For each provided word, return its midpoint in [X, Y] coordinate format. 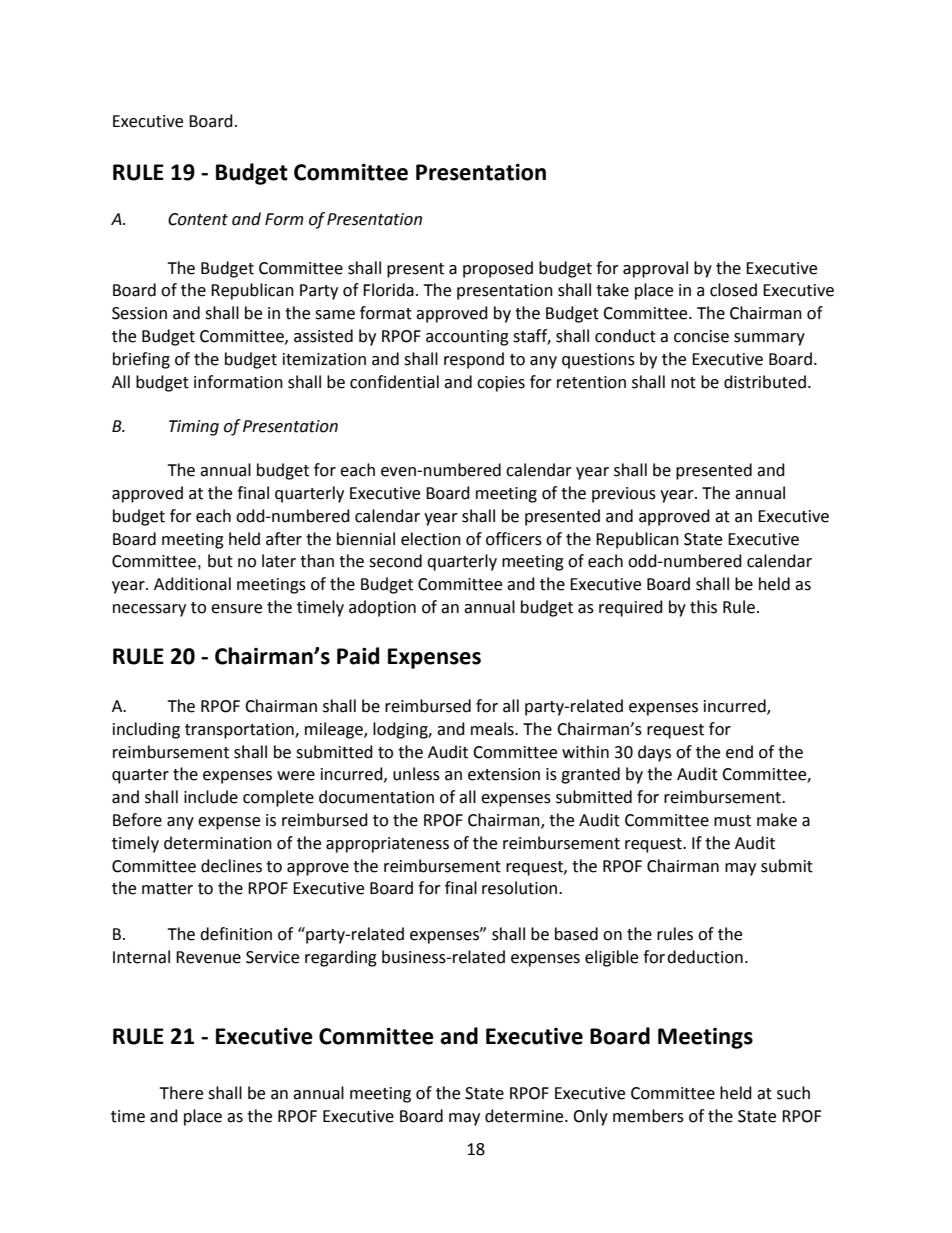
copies [501, 384]
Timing [194, 428]
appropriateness [387, 845]
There [181, 1093]
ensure [236, 609]
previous [624, 495]
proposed [498, 269]
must [732, 821]
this [703, 607]
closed [733, 290]
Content [198, 219]
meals [493, 729]
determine [525, 1116]
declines [231, 866]
